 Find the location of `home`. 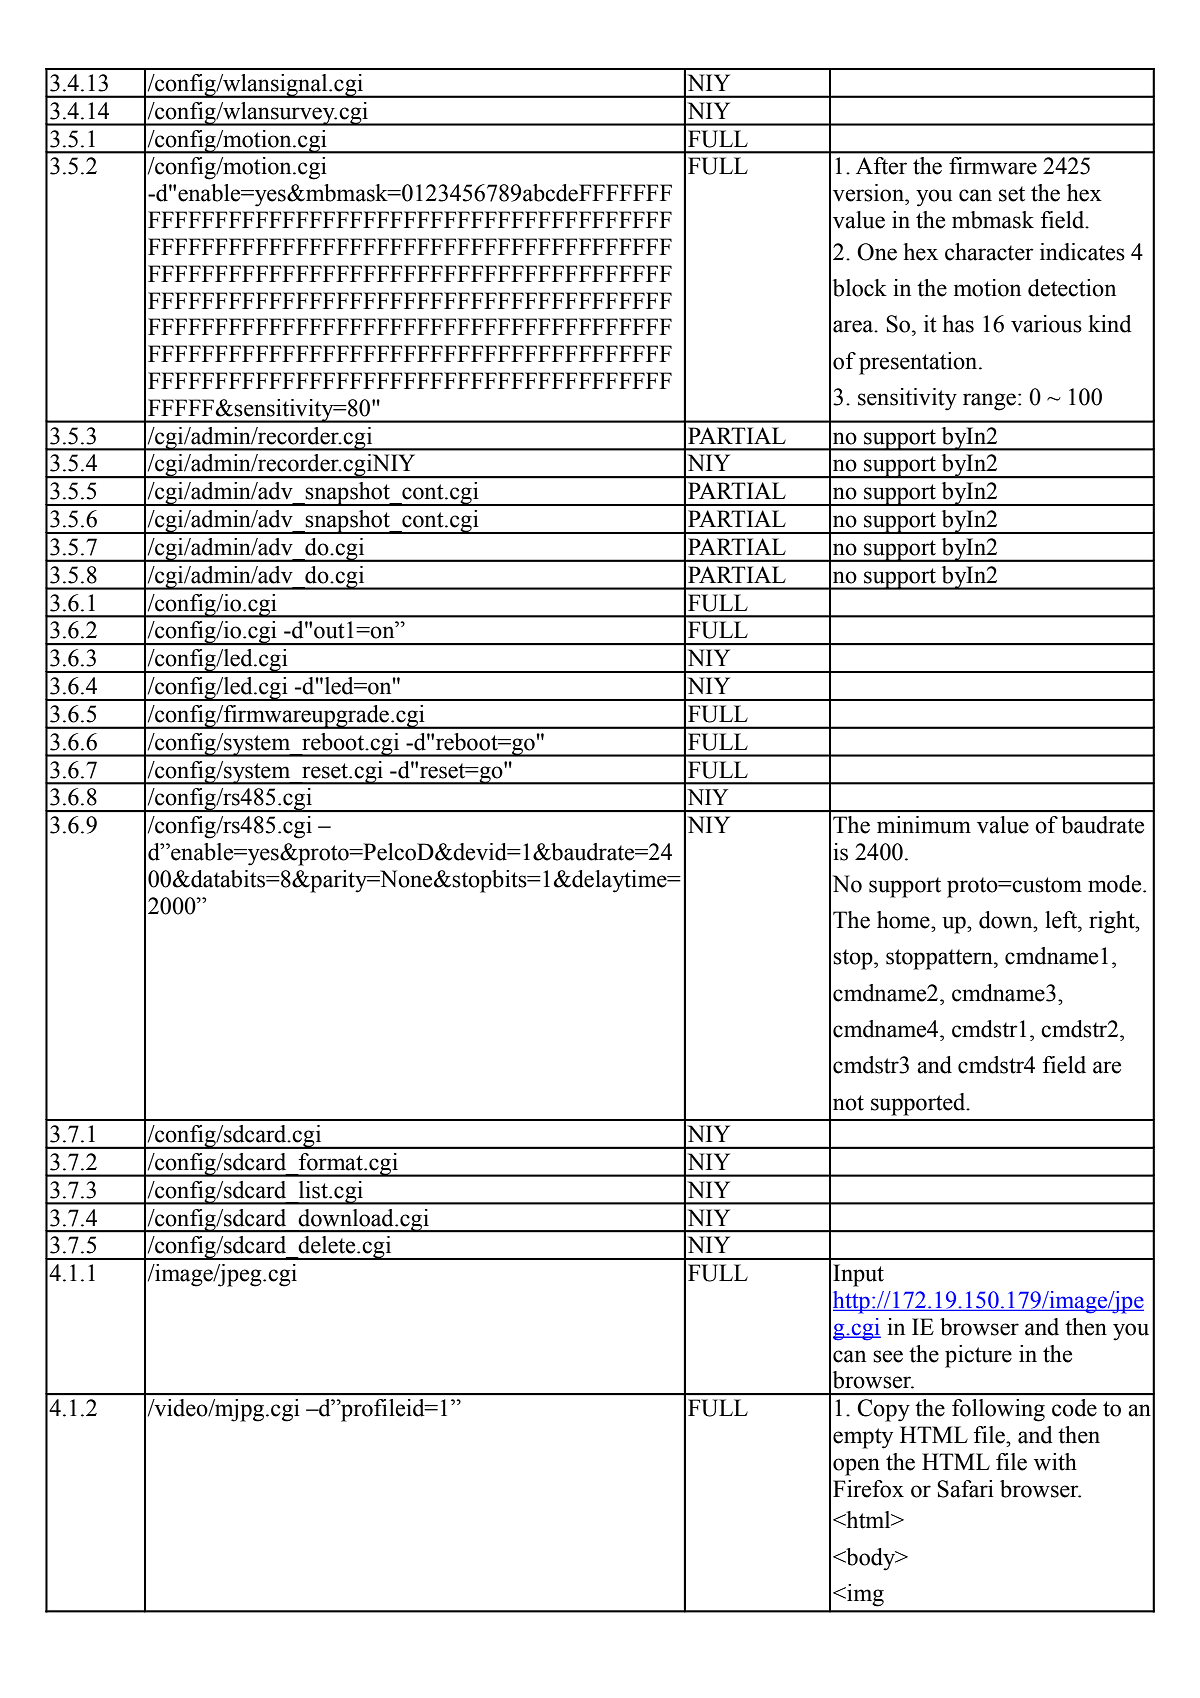

home is located at coordinates (904, 920).
